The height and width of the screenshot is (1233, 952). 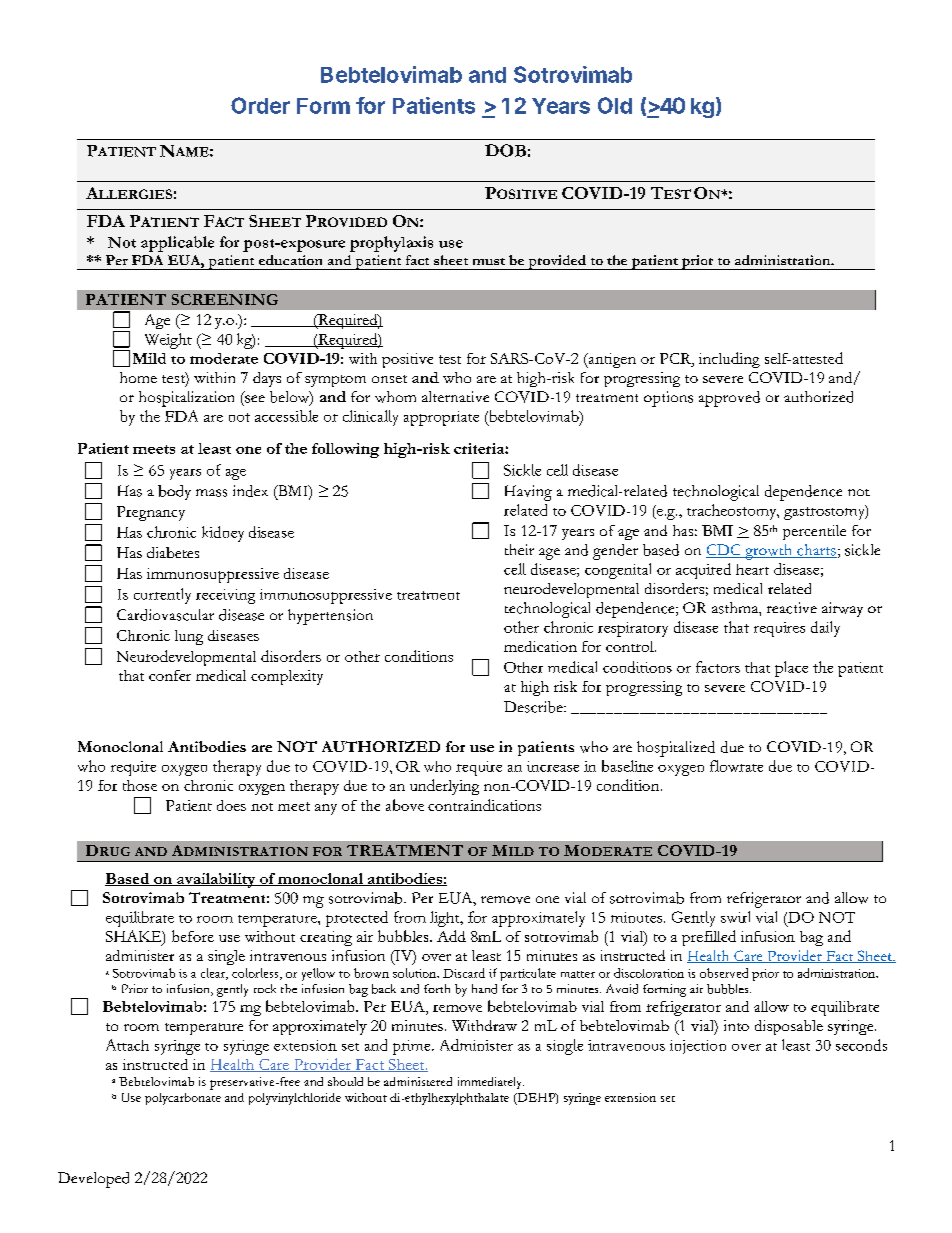 What do you see at coordinates (615, 105) in the screenshot?
I see `Old` at bounding box center [615, 105].
